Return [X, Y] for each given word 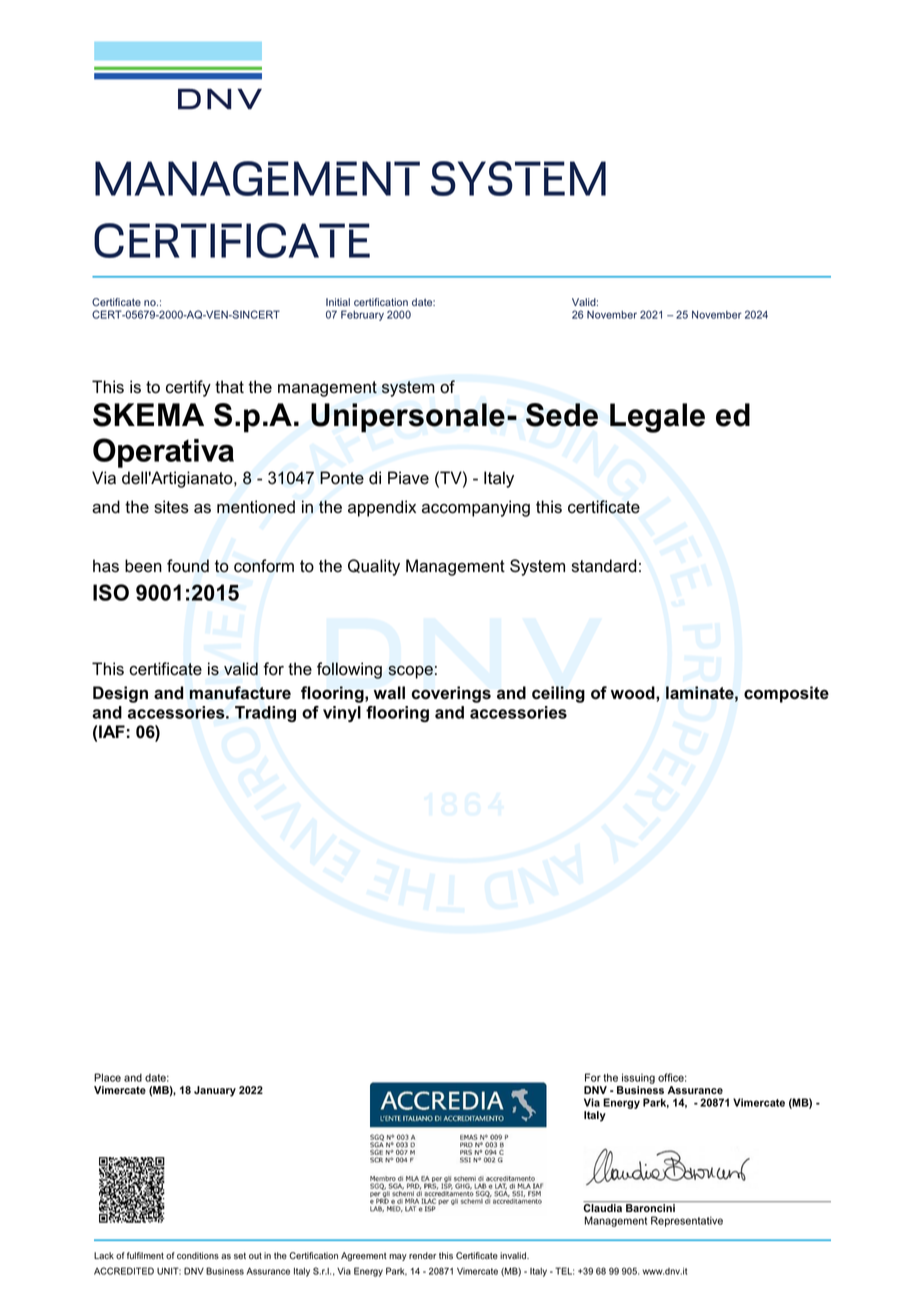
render [422, 1255]
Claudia [602, 1208]
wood [634, 693]
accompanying [476, 508]
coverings [451, 694]
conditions [198, 1255]
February [362, 315]
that [229, 387]
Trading [265, 714]
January [215, 1091]
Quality [374, 567]
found [188, 566]
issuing [637, 1080]
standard [604, 566]
